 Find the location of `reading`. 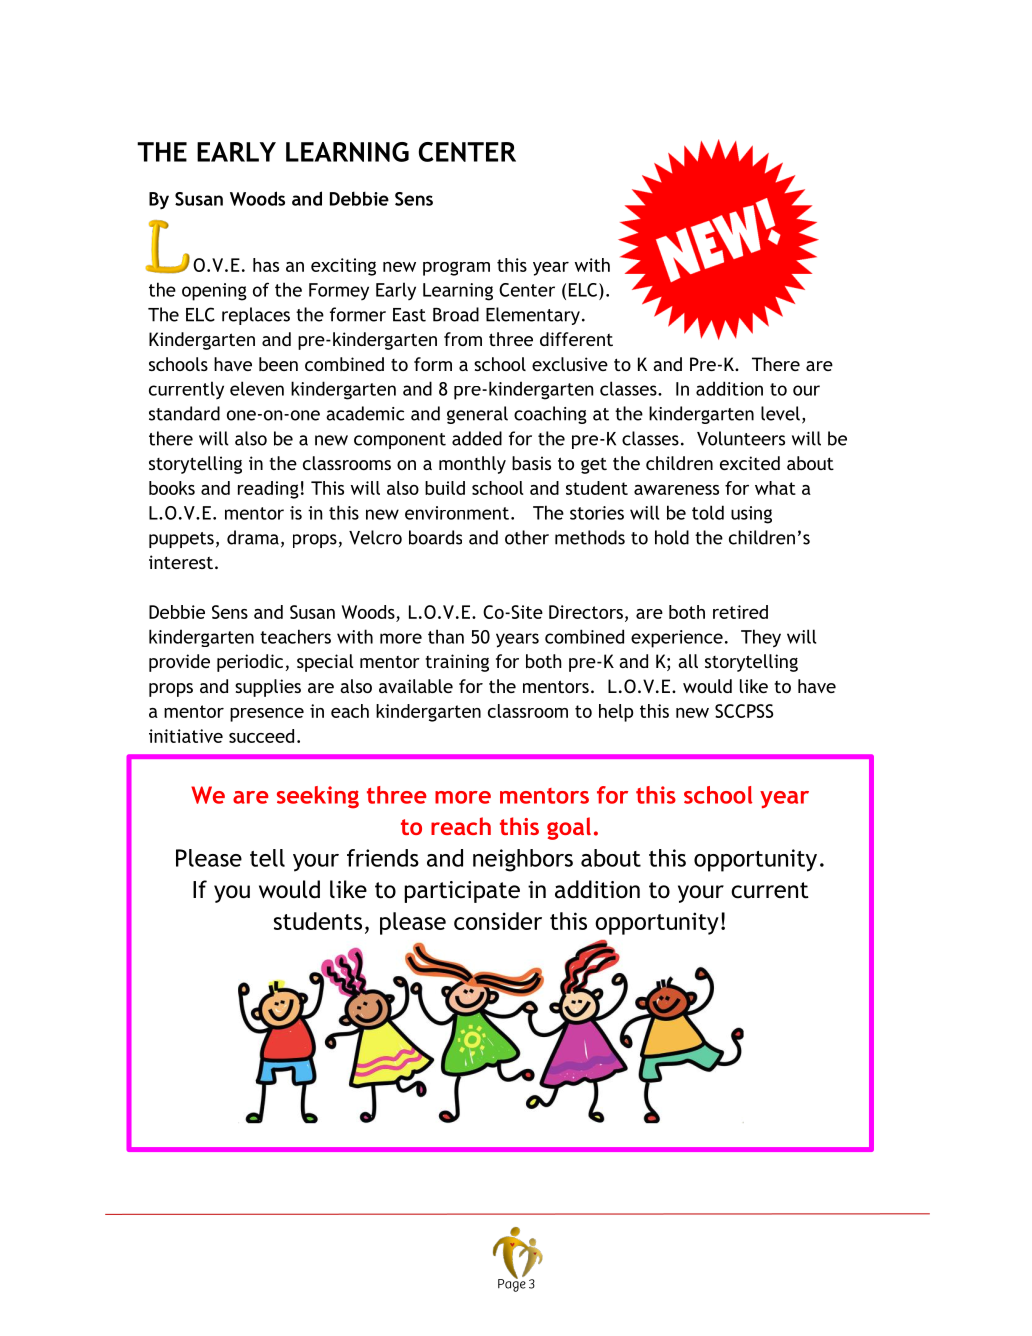

reading is located at coordinates (268, 490).
